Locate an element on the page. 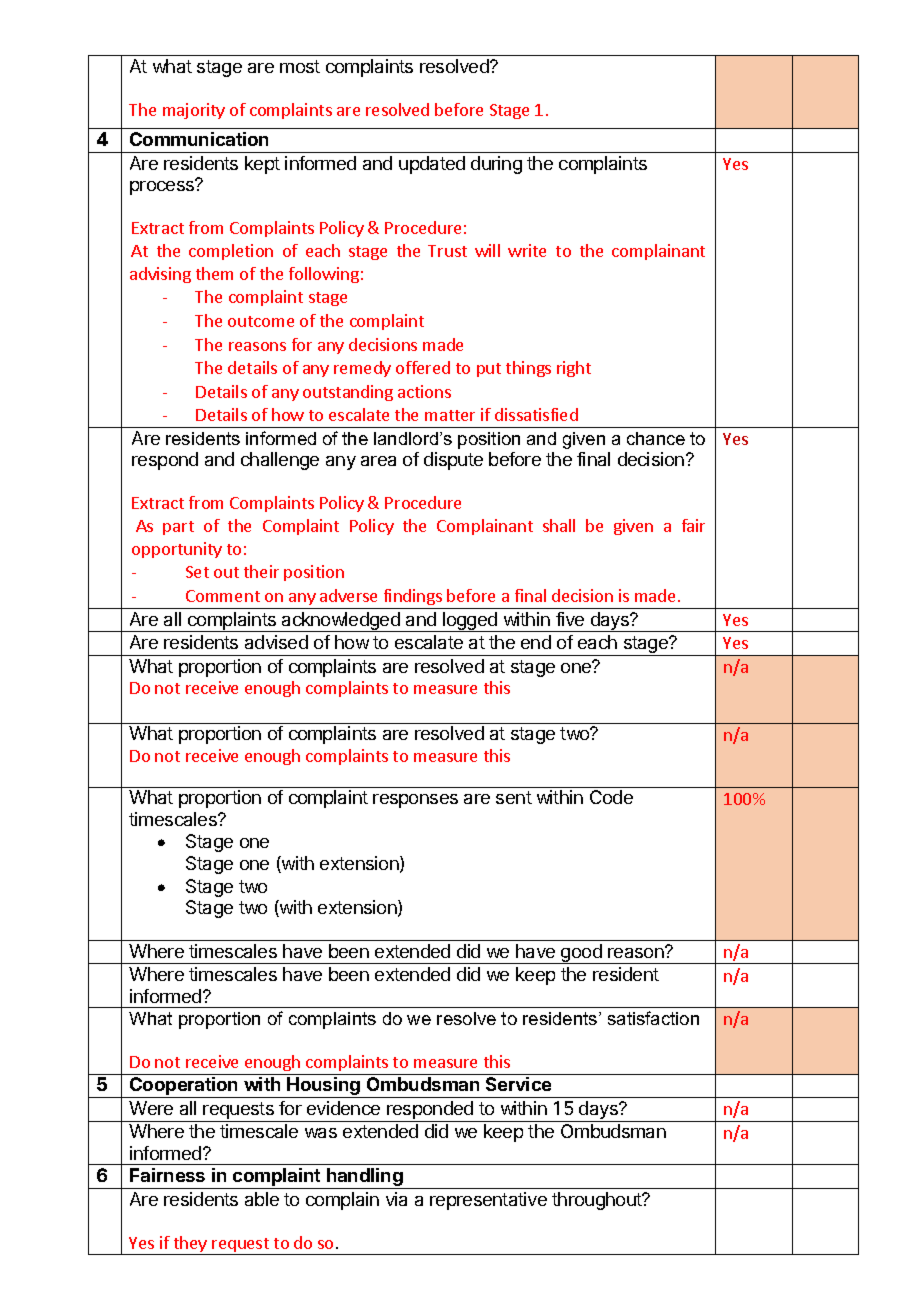  via is located at coordinates (396, 1199).
